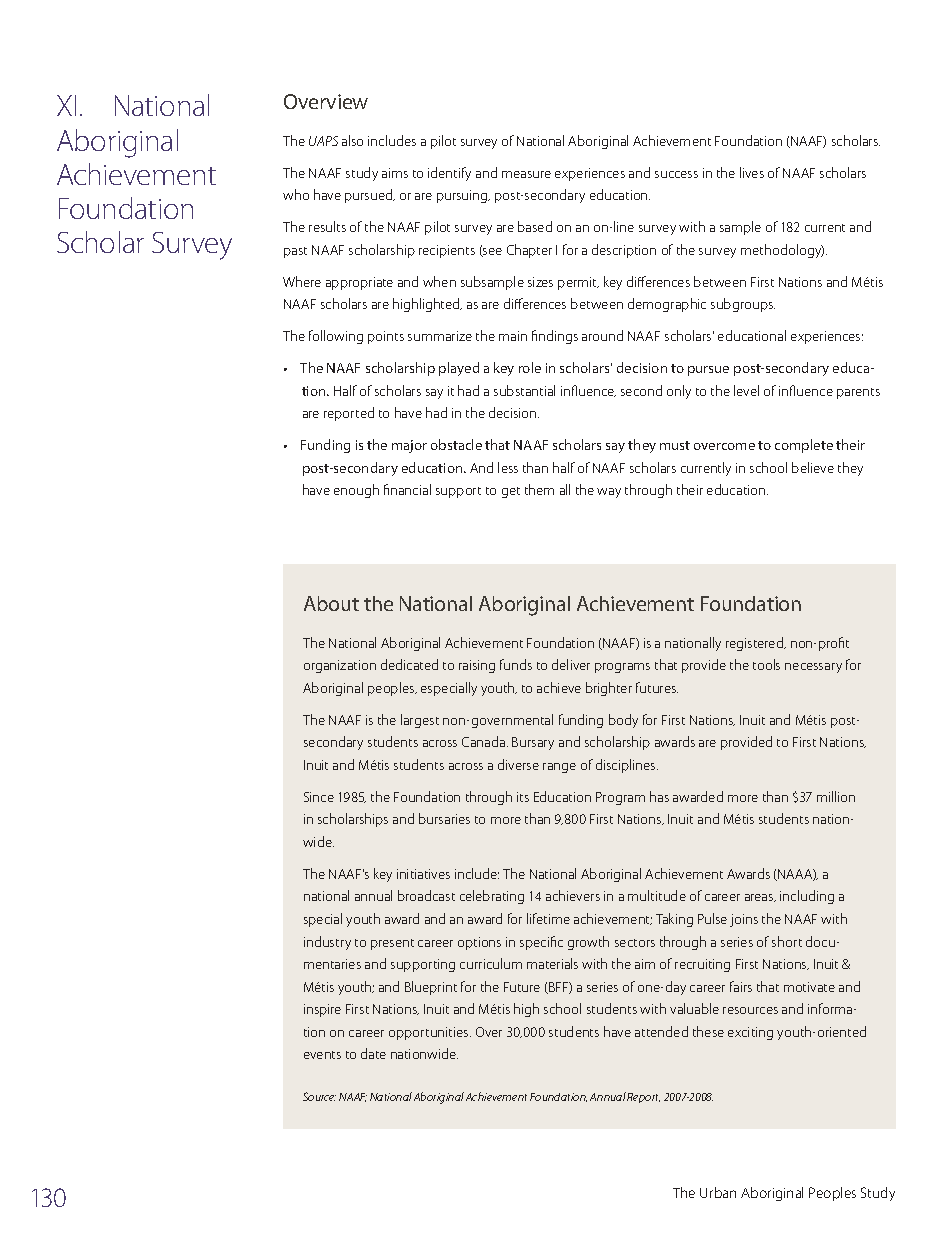 The height and width of the document is (1233, 952). What do you see at coordinates (373, 1053) in the document?
I see `date` at bounding box center [373, 1053].
